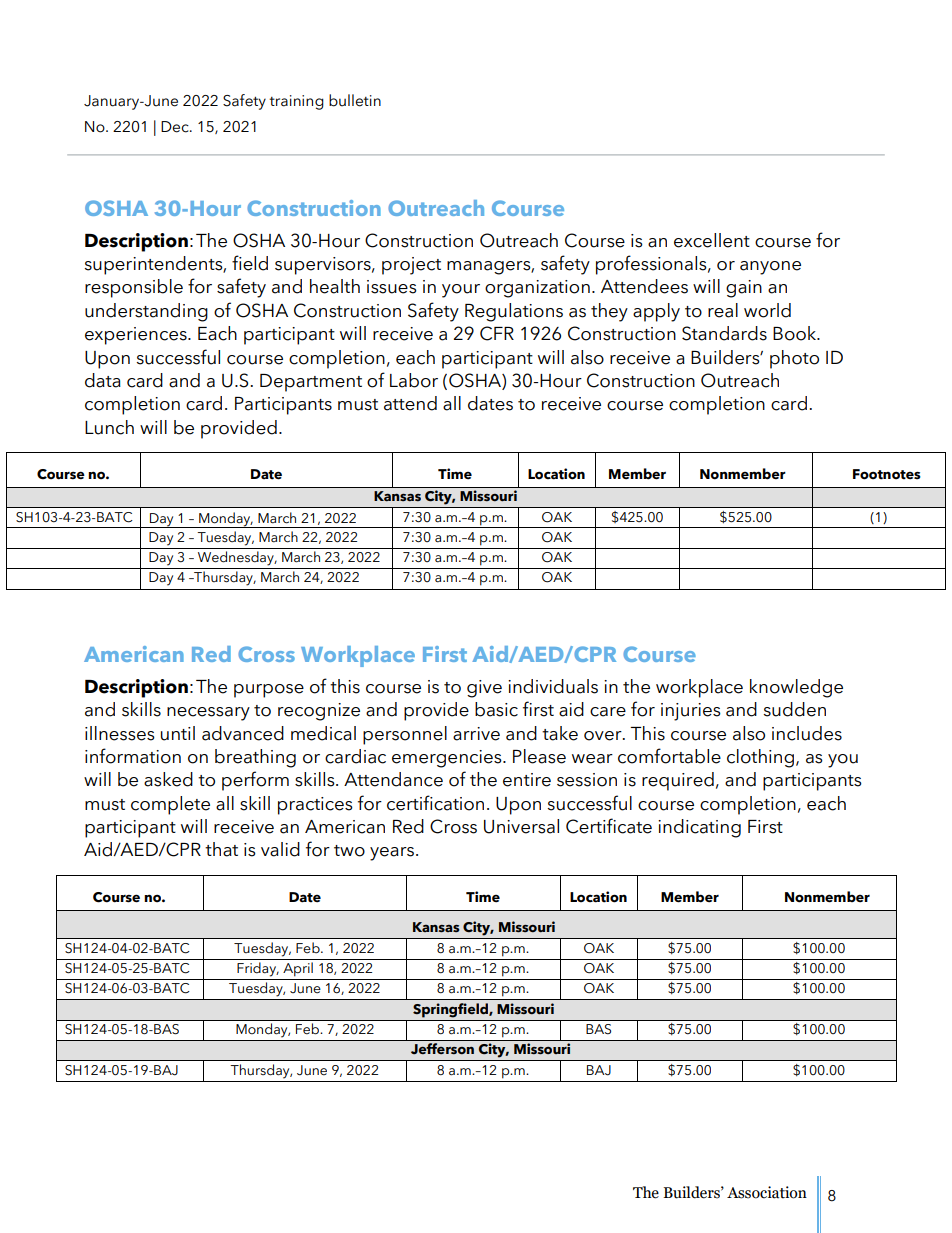  I want to click on give, so click(484, 689).
